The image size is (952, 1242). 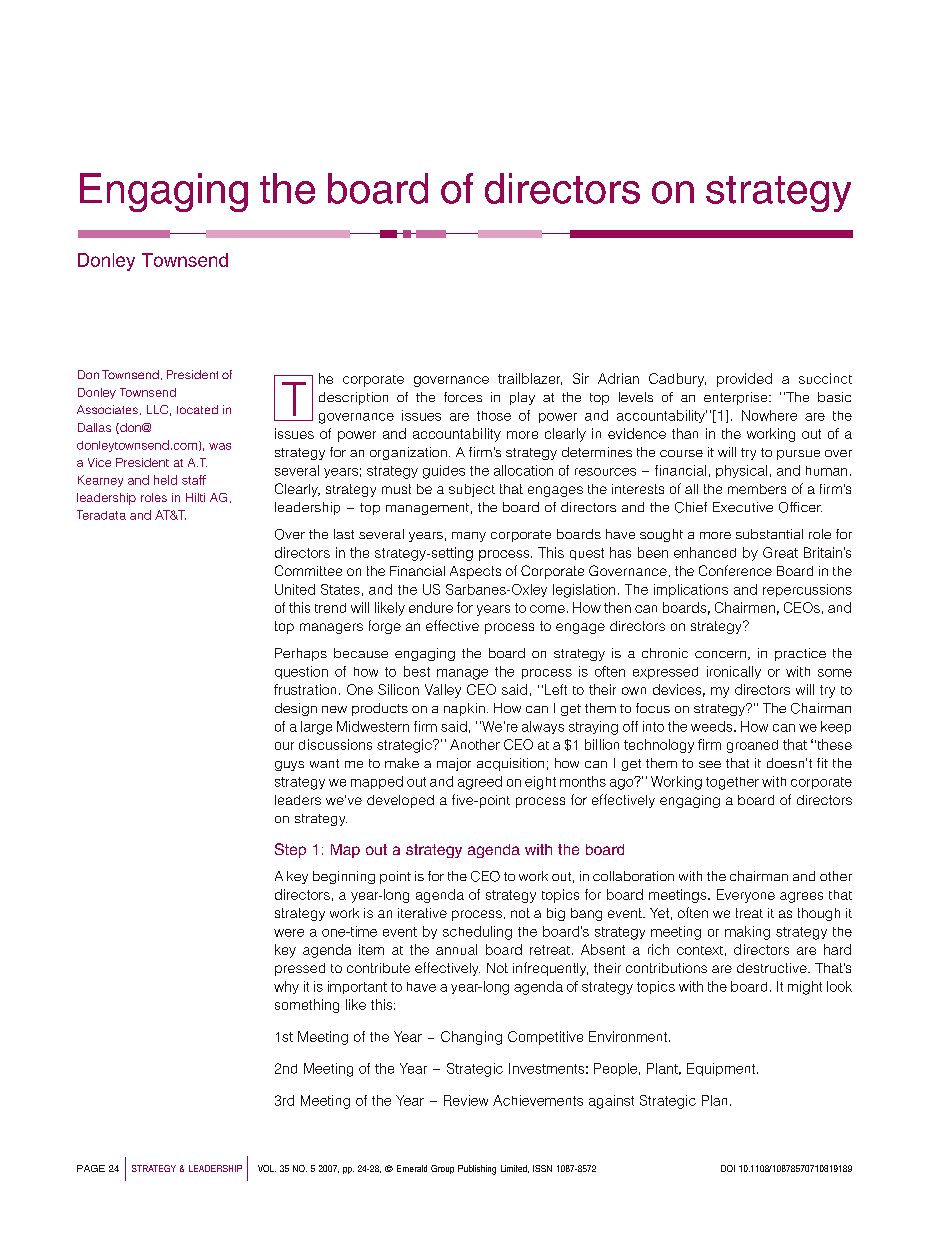 What do you see at coordinates (746, 896) in the page?
I see `Everyone` at bounding box center [746, 896].
